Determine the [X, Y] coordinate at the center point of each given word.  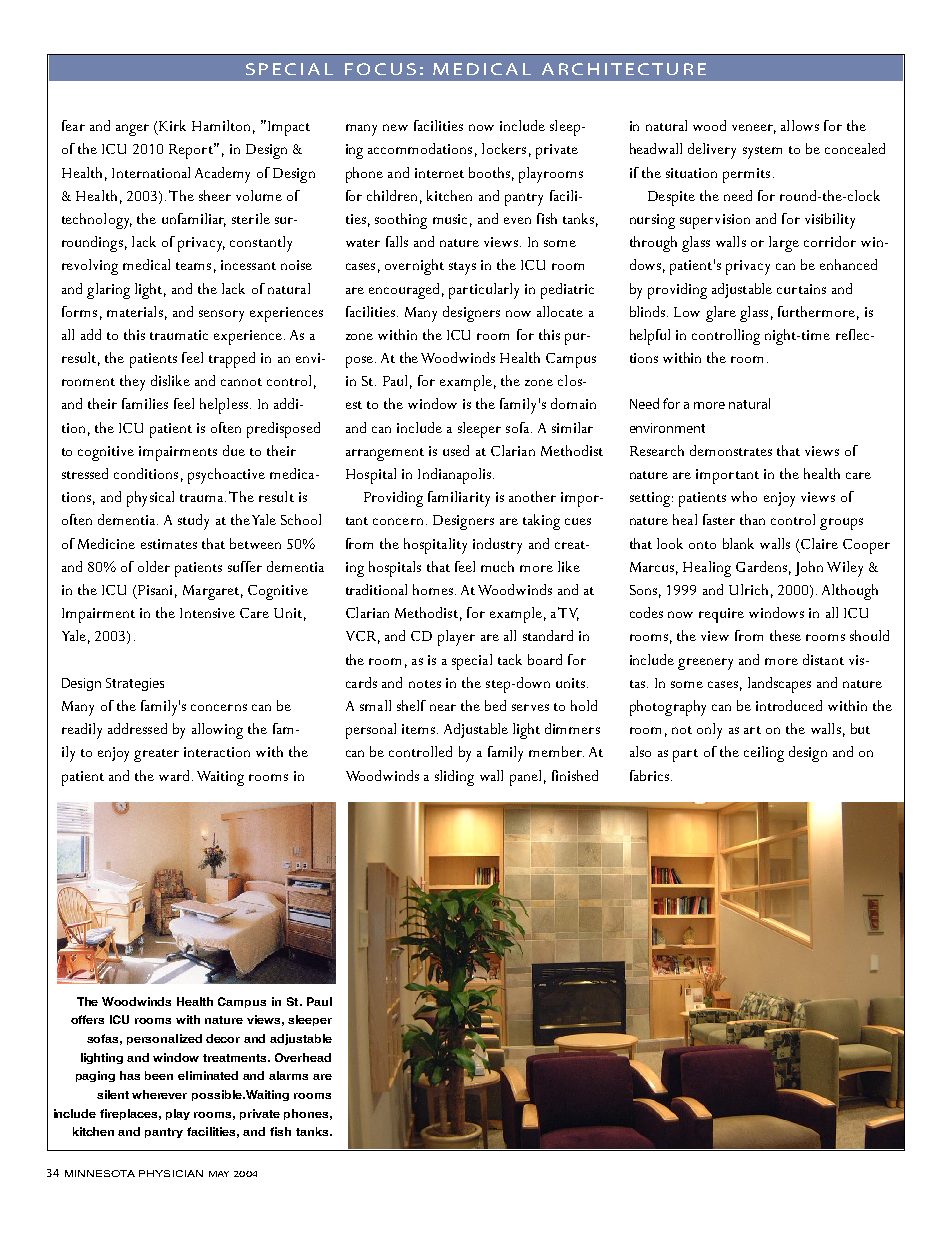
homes [434, 589]
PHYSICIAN [171, 1173]
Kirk [172, 125]
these [785, 635]
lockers [504, 148]
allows [800, 125]
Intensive [207, 613]
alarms [288, 1075]
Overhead [303, 1057]
